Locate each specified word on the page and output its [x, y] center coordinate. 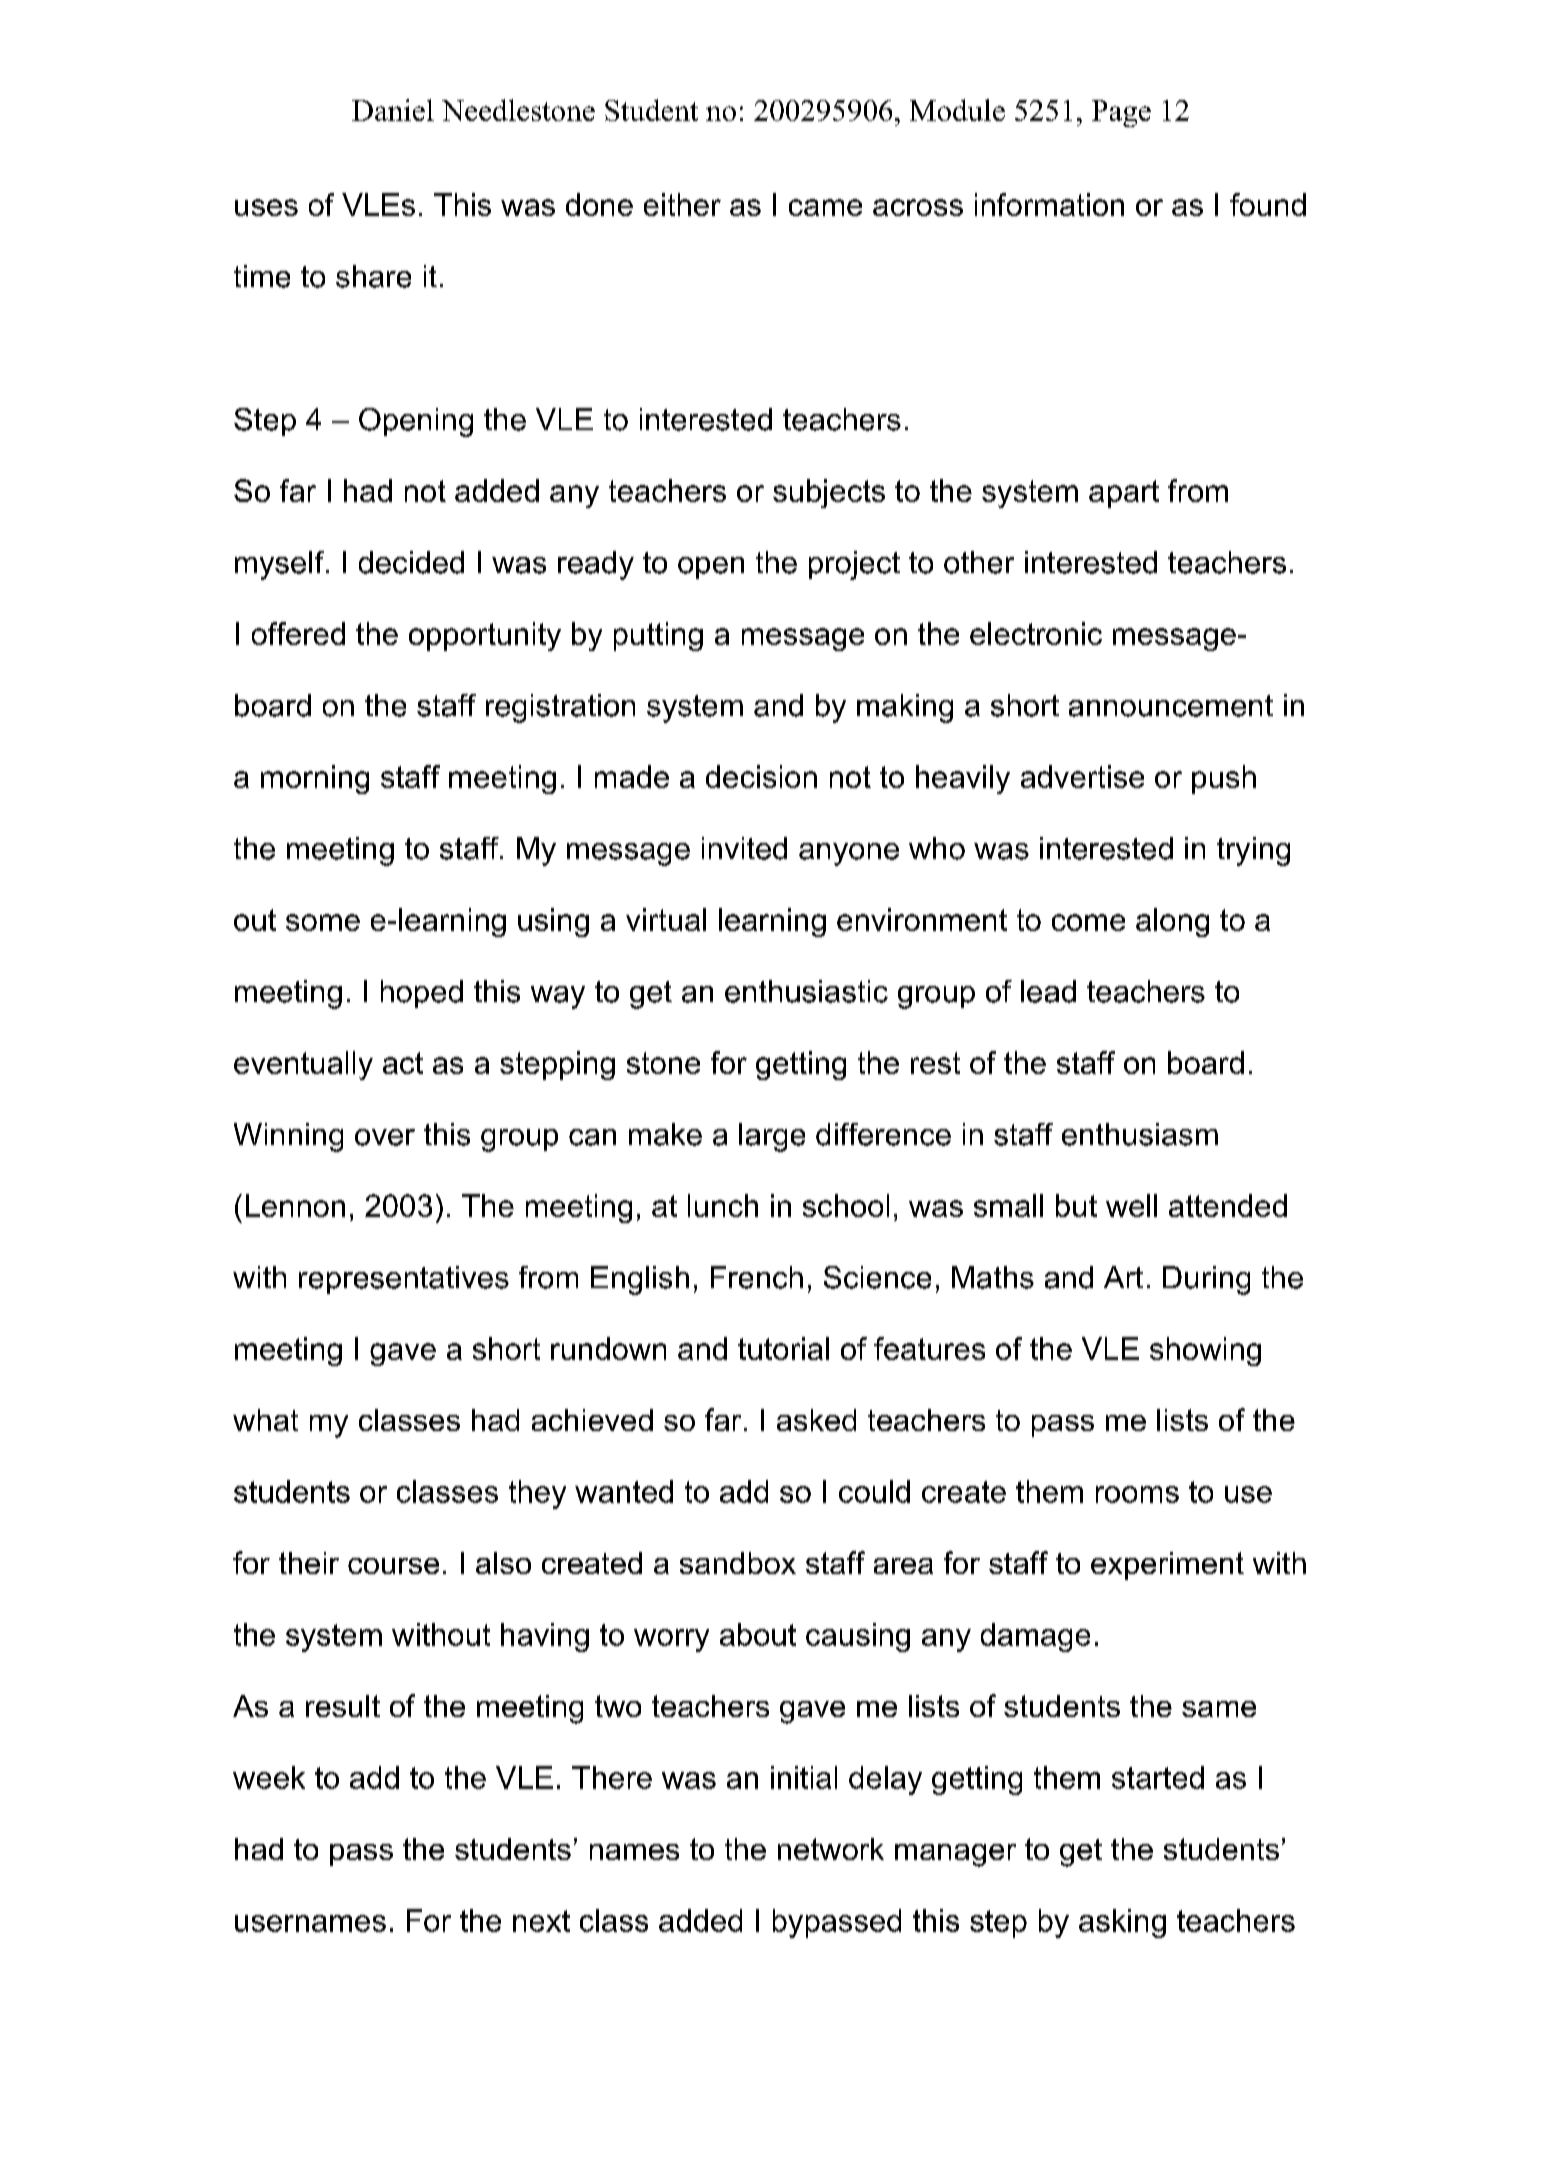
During [1206, 1280]
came [825, 207]
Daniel [393, 110]
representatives [404, 1280]
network [831, 1849]
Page [1121, 113]
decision [761, 776]
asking [1122, 1923]
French [757, 1277]
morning [315, 779]
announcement [1171, 706]
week [269, 1777]
